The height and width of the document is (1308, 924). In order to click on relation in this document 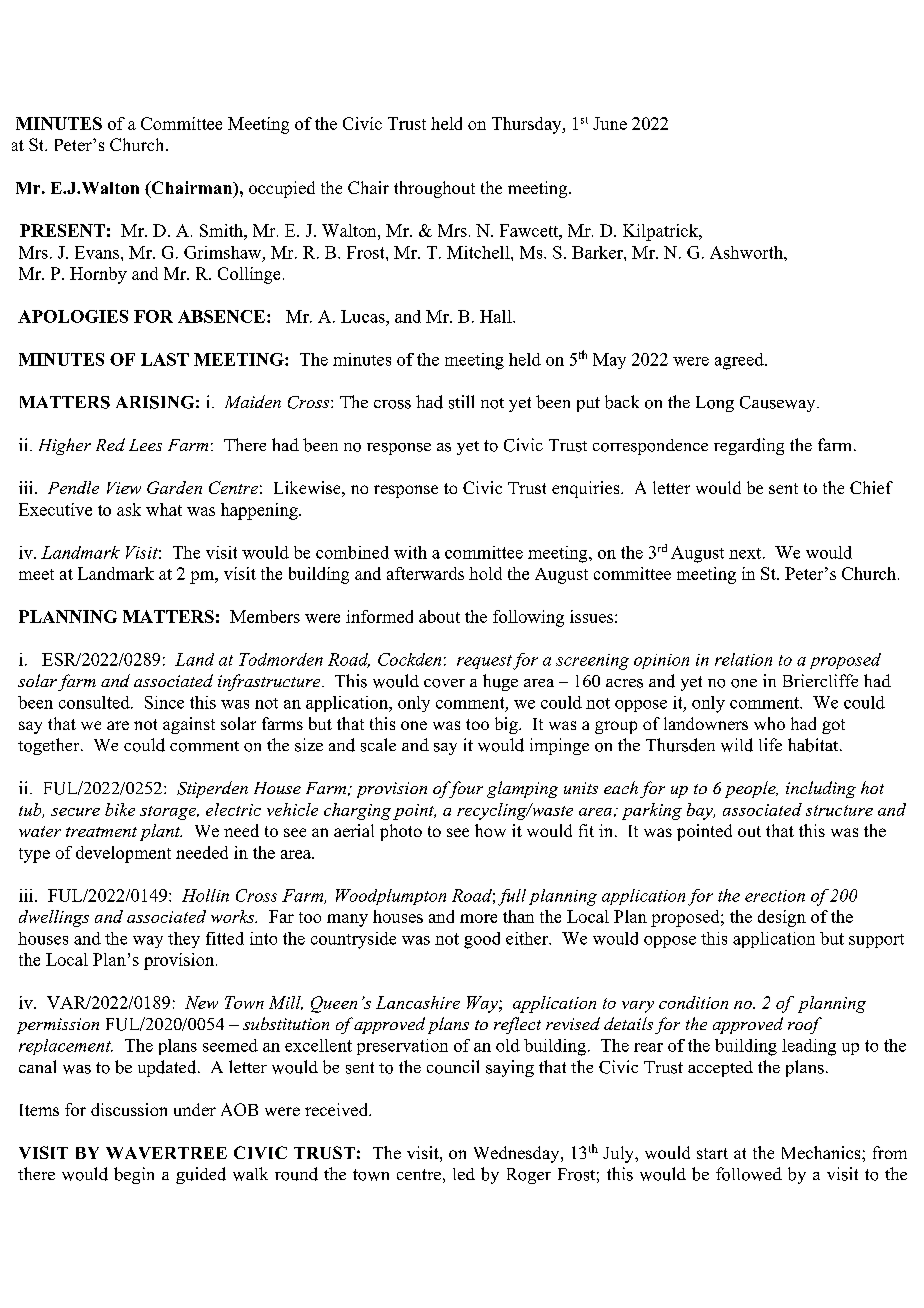, I will do `click(743, 659)`.
